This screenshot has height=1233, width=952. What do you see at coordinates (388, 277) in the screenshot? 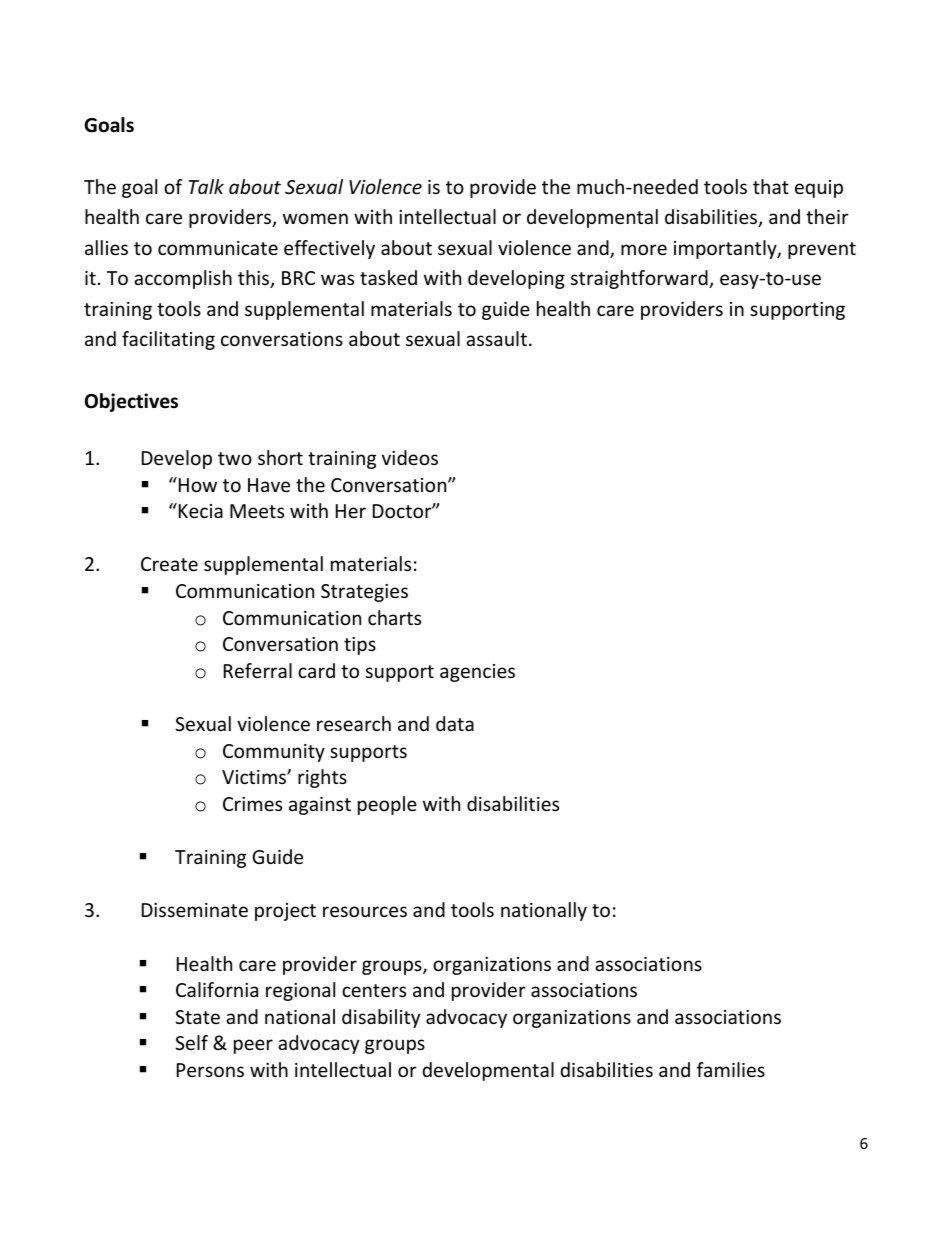
I see `tasked` at bounding box center [388, 277].
